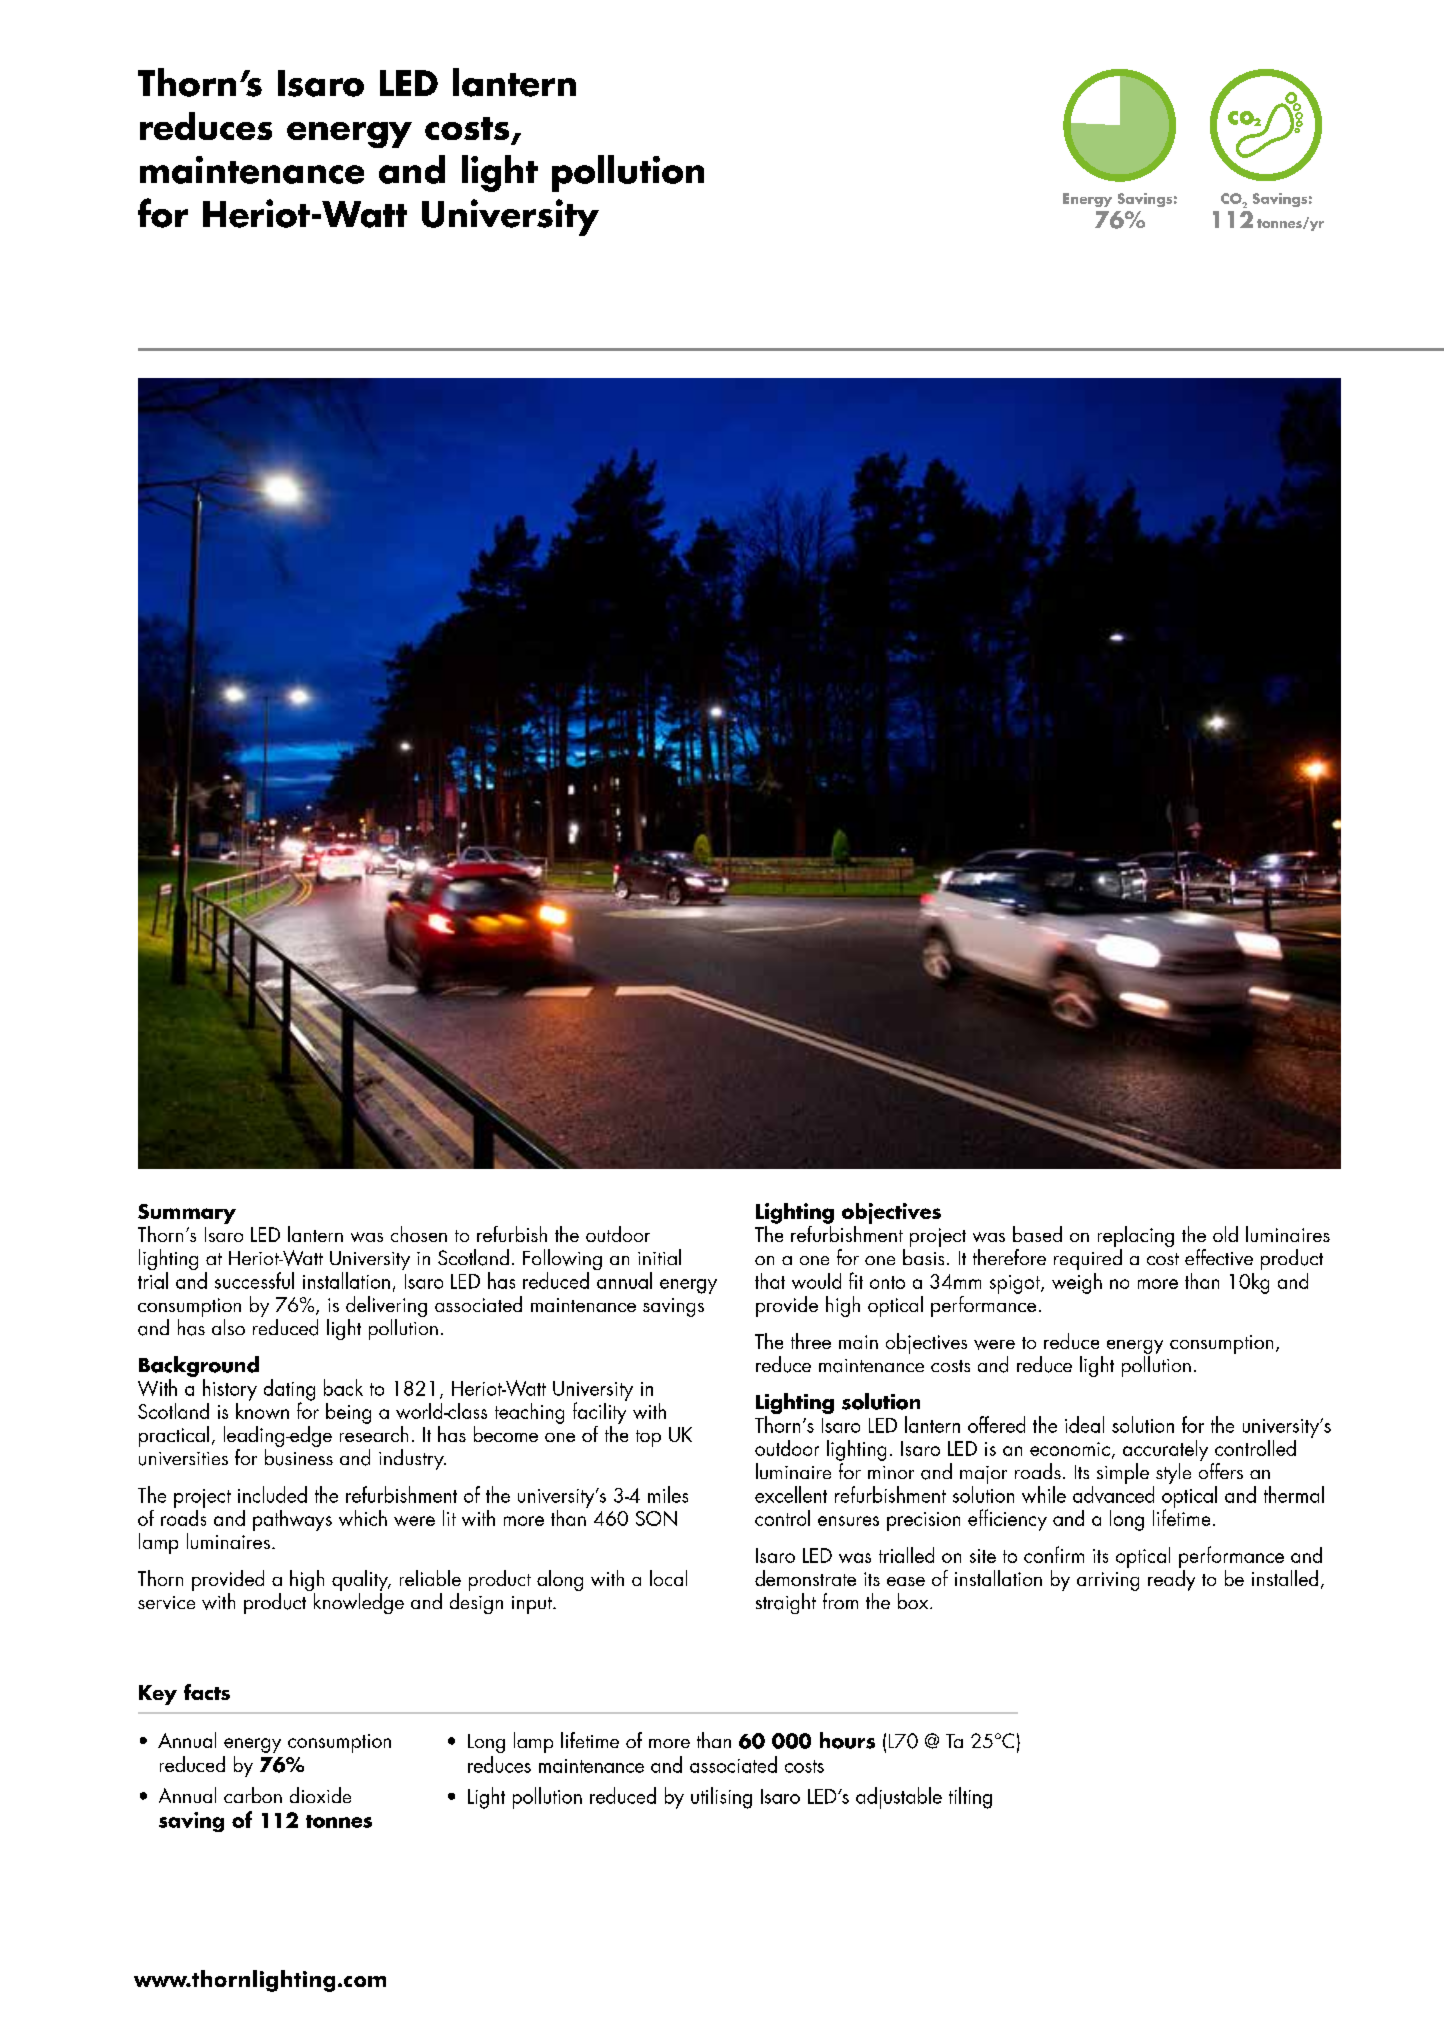  Describe the element at coordinates (1084, 1424) in the page. I see `ideal` at that location.
